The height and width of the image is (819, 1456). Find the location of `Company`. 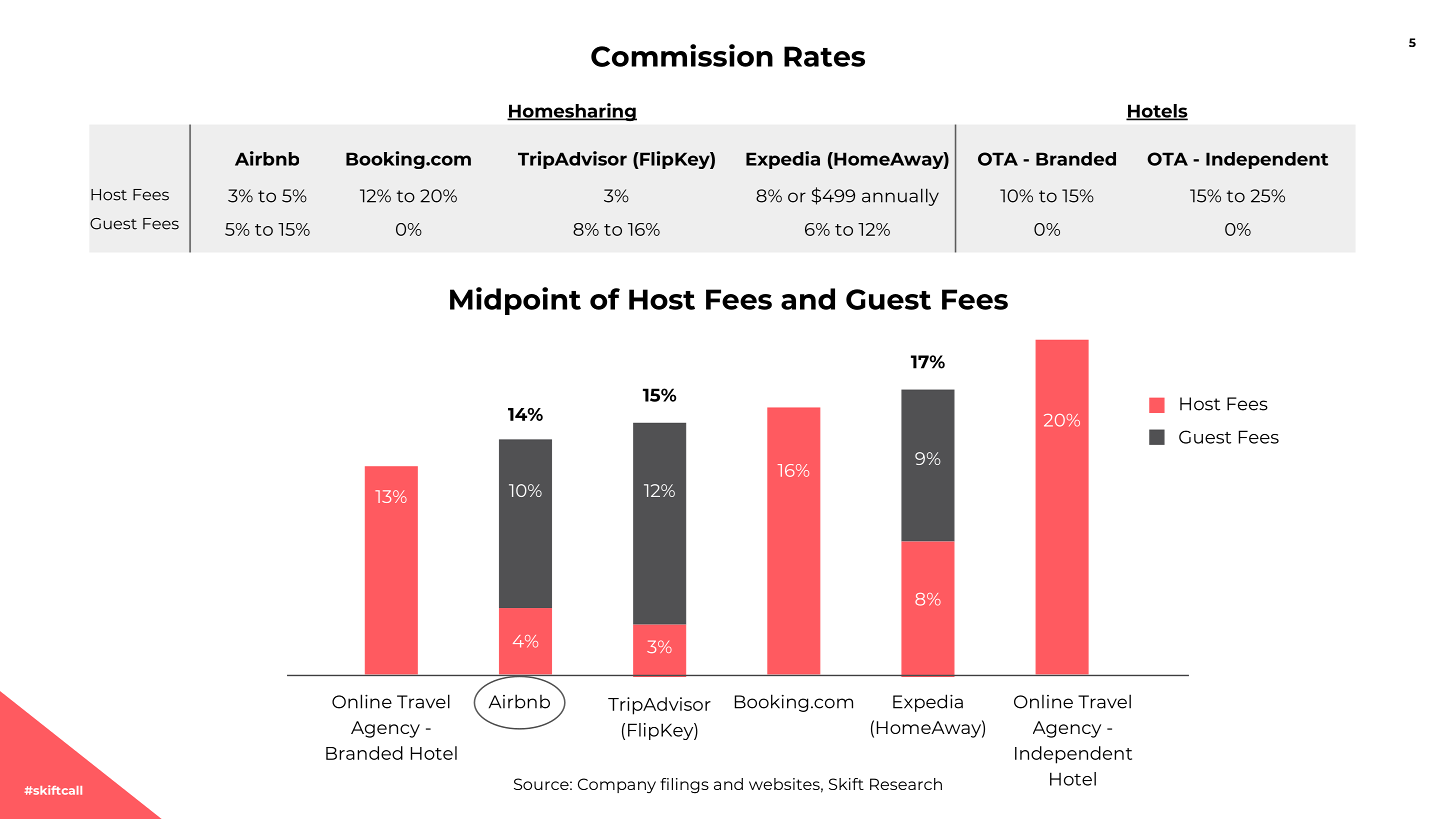

Company is located at coordinates (617, 785).
